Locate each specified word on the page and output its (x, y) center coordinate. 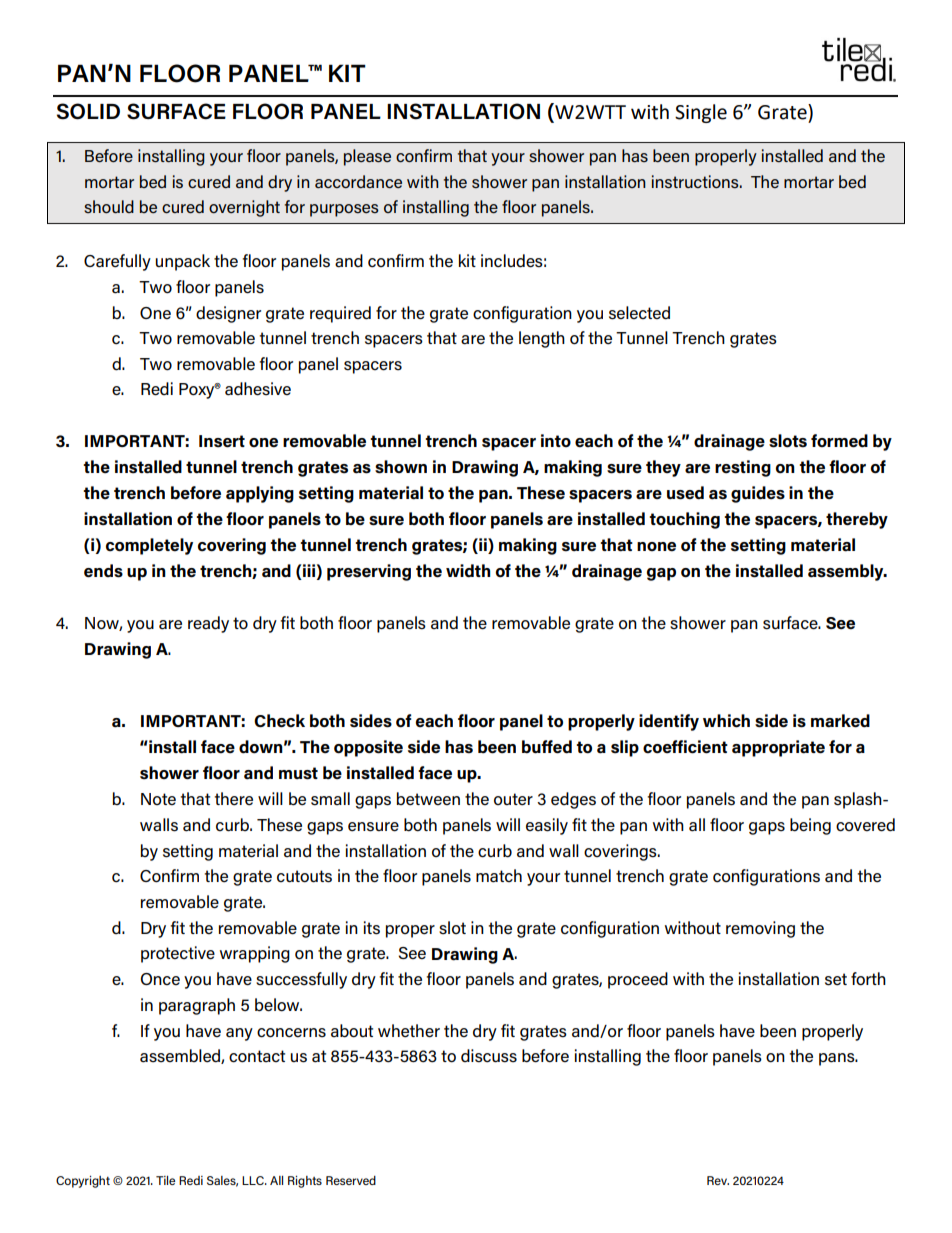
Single (701, 113)
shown (401, 467)
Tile (165, 1180)
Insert (222, 441)
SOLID (88, 111)
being (810, 826)
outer (513, 799)
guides (758, 494)
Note (158, 799)
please (367, 157)
